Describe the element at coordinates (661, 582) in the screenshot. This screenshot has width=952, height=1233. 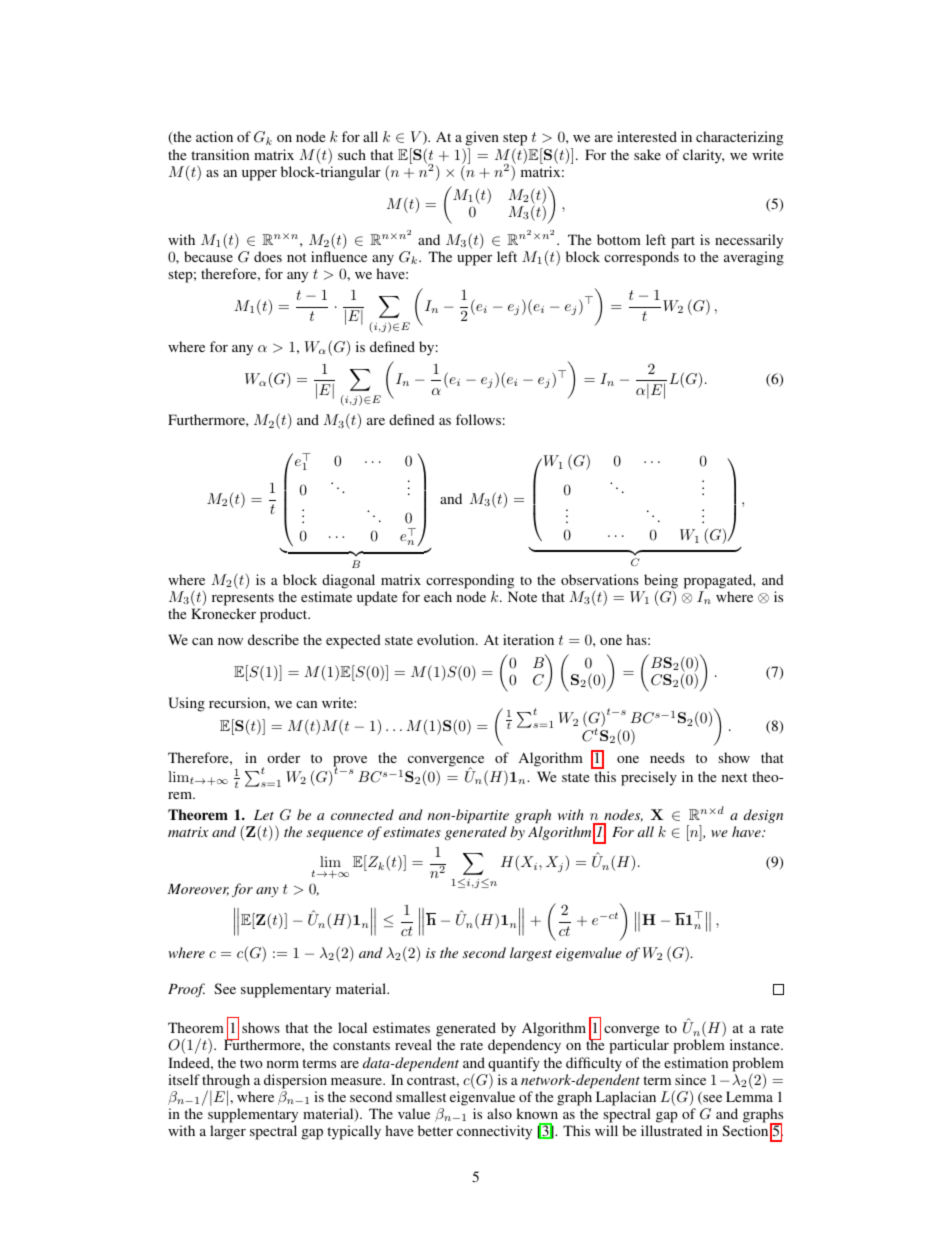
I see `being` at that location.
